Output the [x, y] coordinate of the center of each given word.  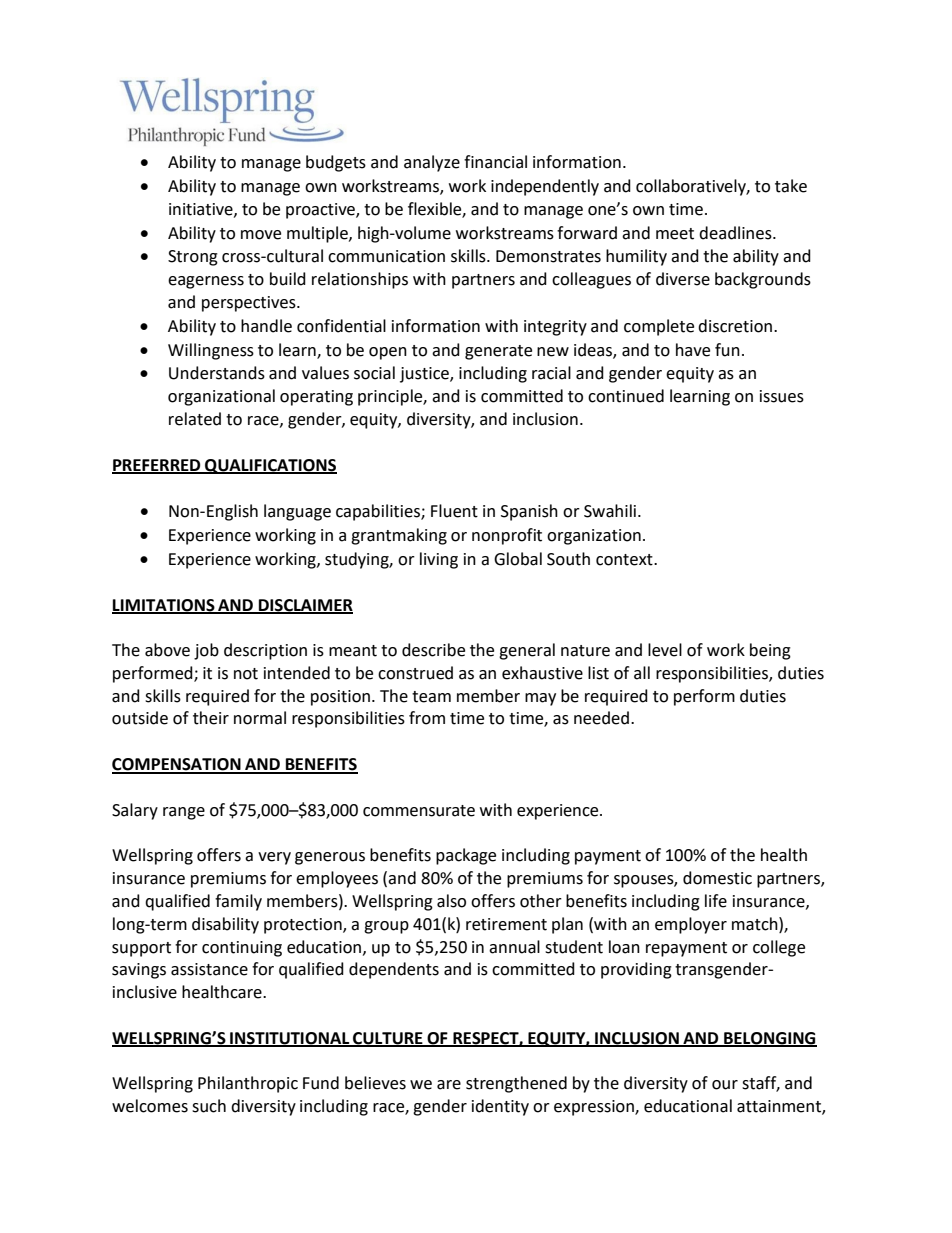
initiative [202, 210]
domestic [717, 878]
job [206, 651]
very [274, 858]
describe [433, 650]
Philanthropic [248, 1084]
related [195, 419]
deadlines [736, 233]
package [466, 856]
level [665, 650]
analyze [432, 163]
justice [425, 375]
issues [782, 396]
